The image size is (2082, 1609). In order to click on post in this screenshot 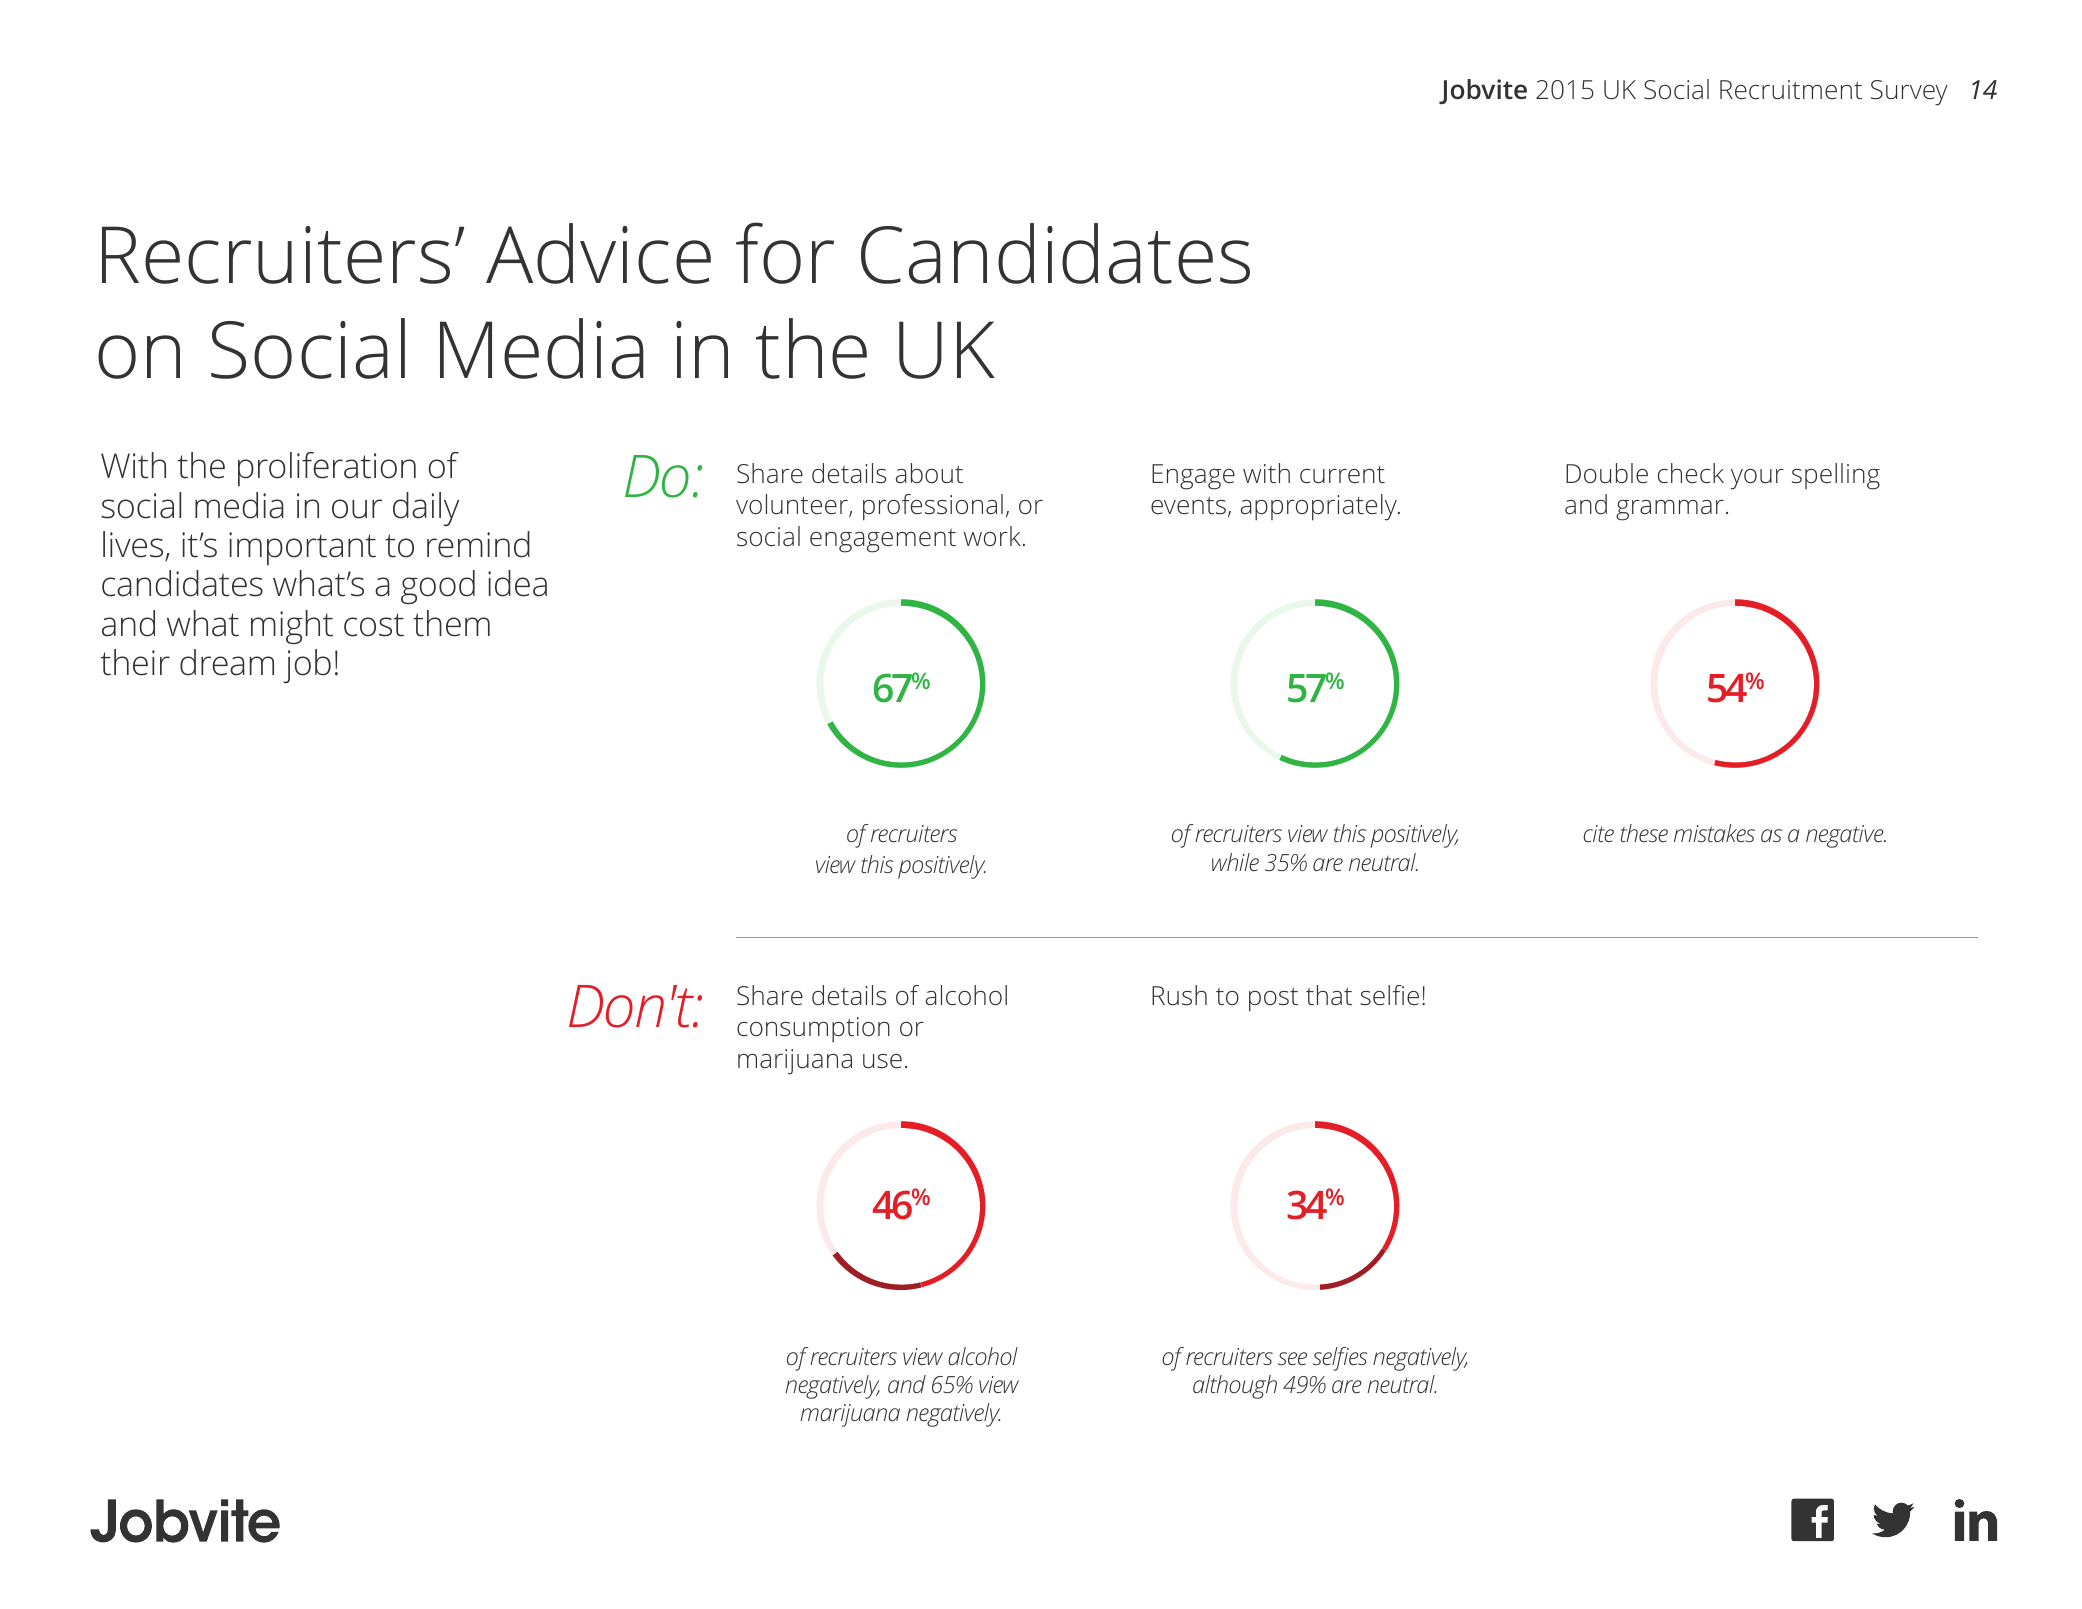, I will do `click(1273, 1000)`.
